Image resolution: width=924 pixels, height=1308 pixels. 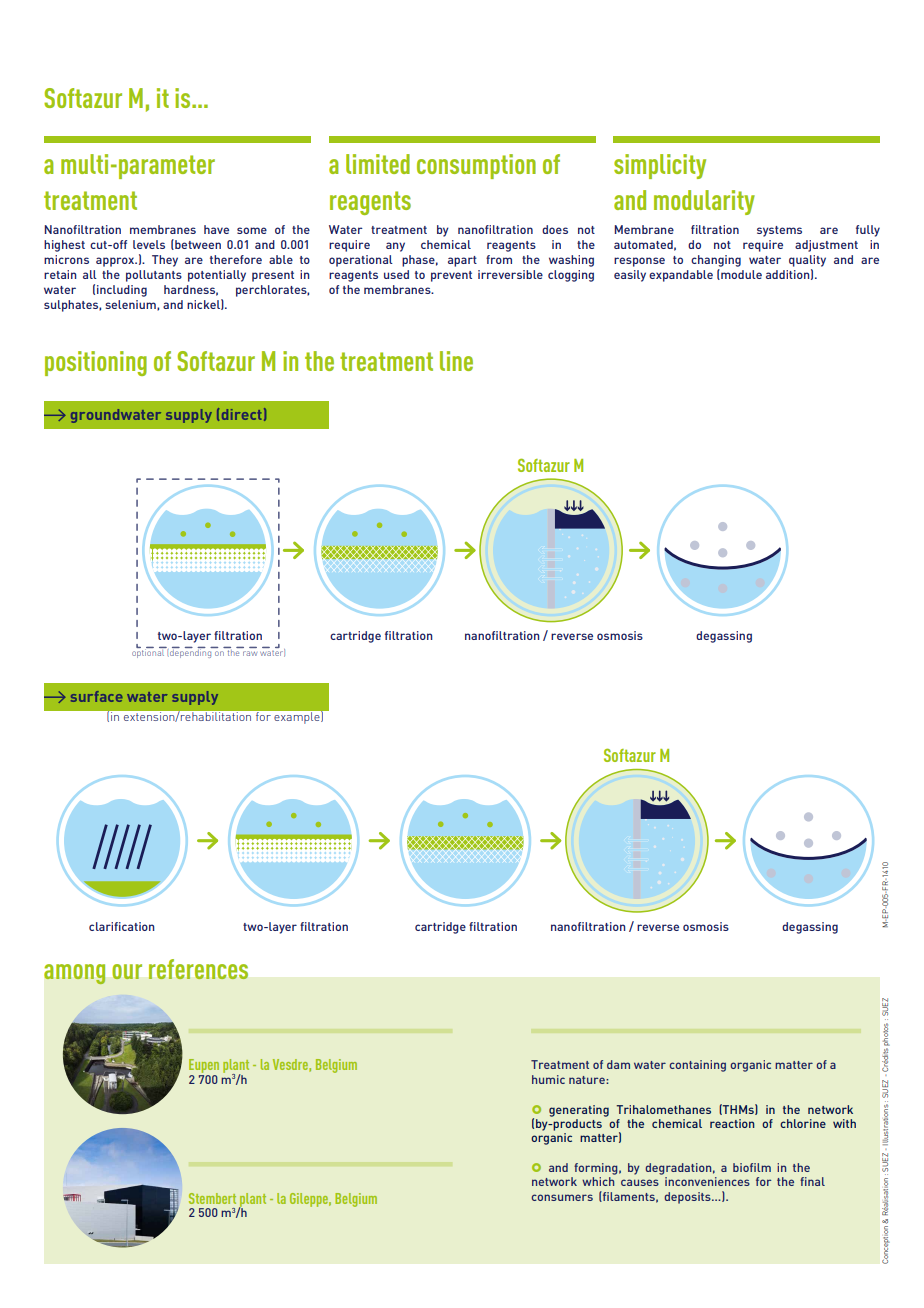 I want to click on consumption, so click(x=476, y=166).
